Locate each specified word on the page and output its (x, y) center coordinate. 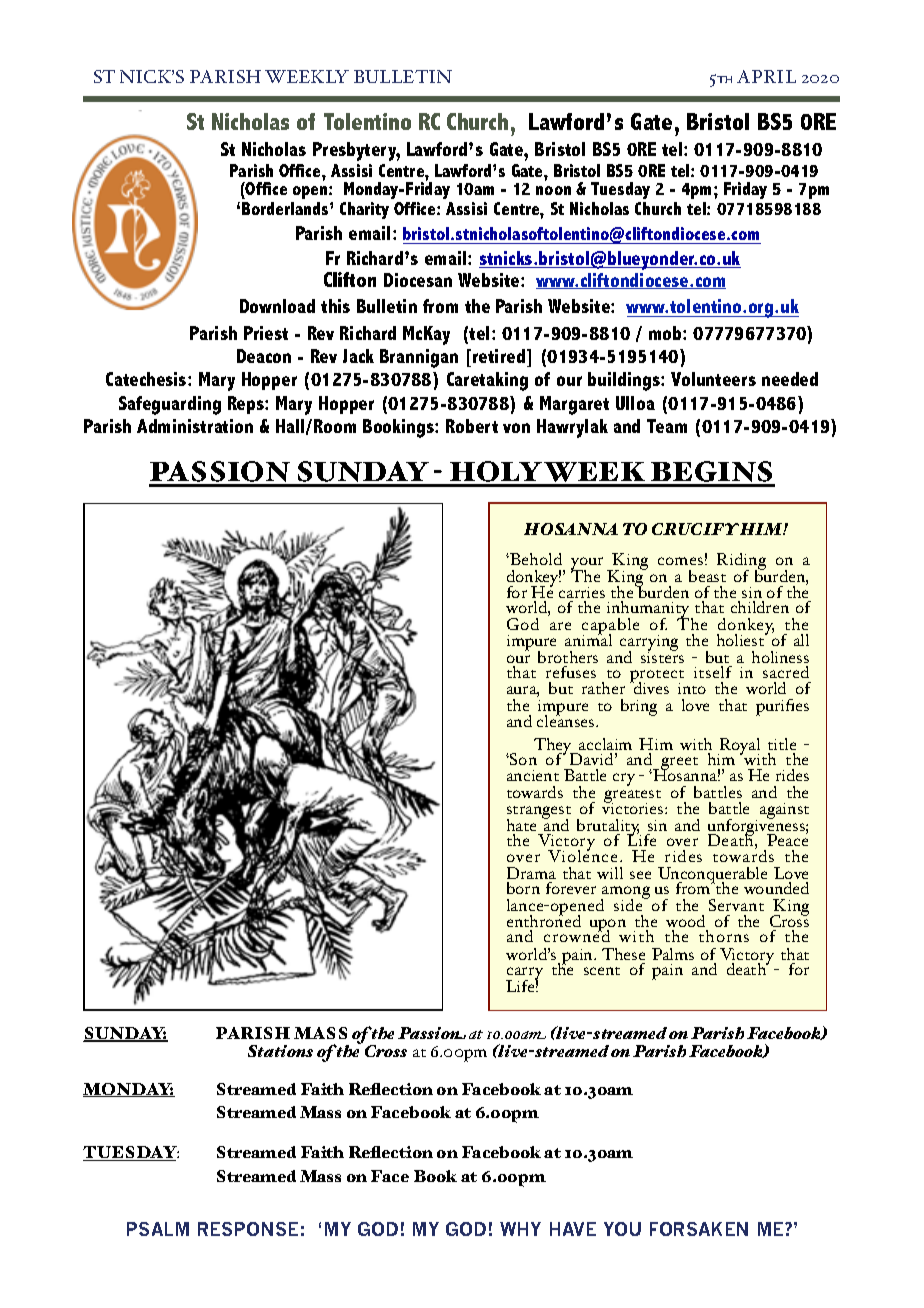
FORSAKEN (699, 1229)
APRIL (766, 76)
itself (713, 672)
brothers (568, 657)
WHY (520, 1229)
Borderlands (286, 208)
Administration (195, 426)
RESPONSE (248, 1229)
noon (553, 190)
